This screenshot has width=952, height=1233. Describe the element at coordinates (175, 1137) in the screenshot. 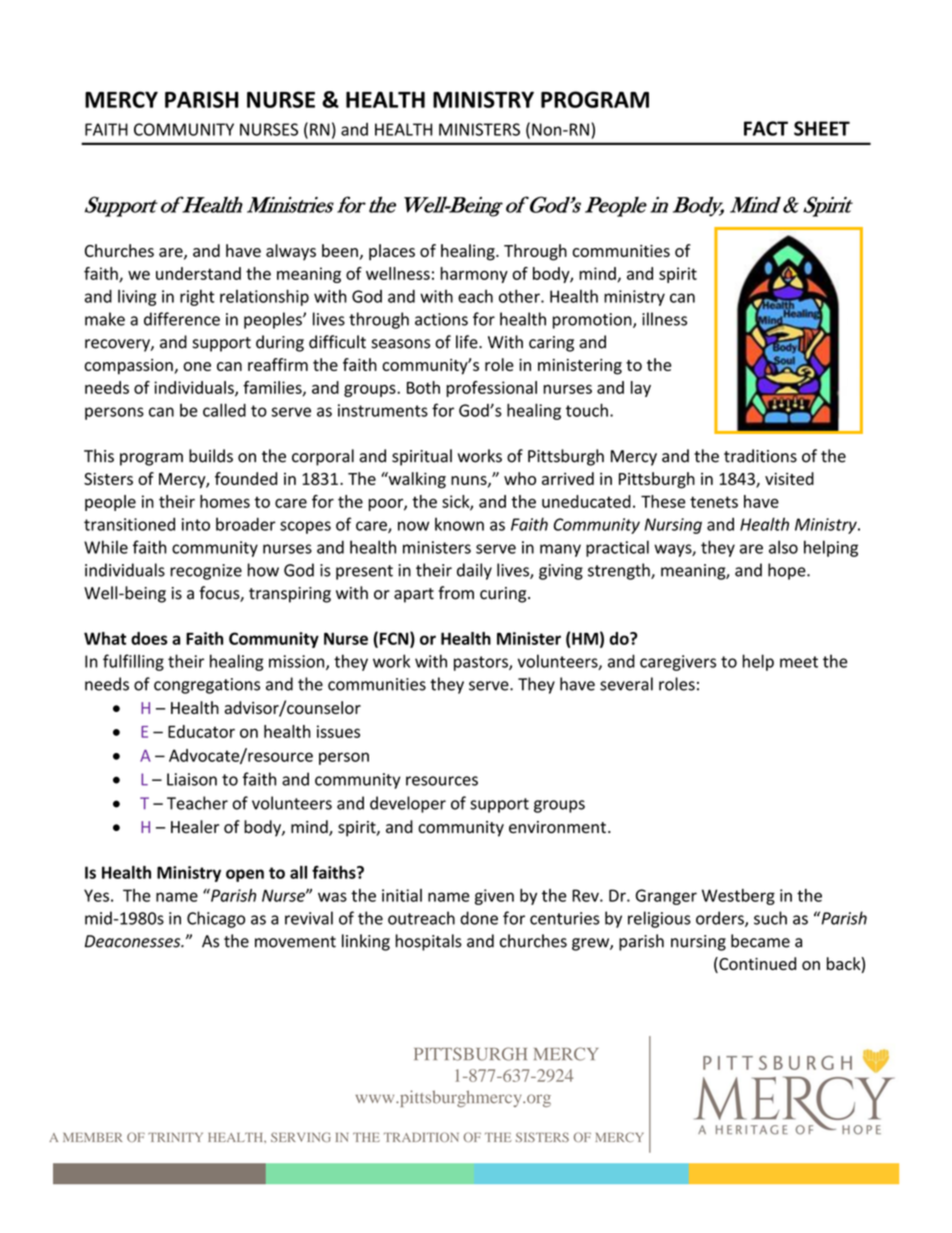

I see `TRINITY` at that location.
